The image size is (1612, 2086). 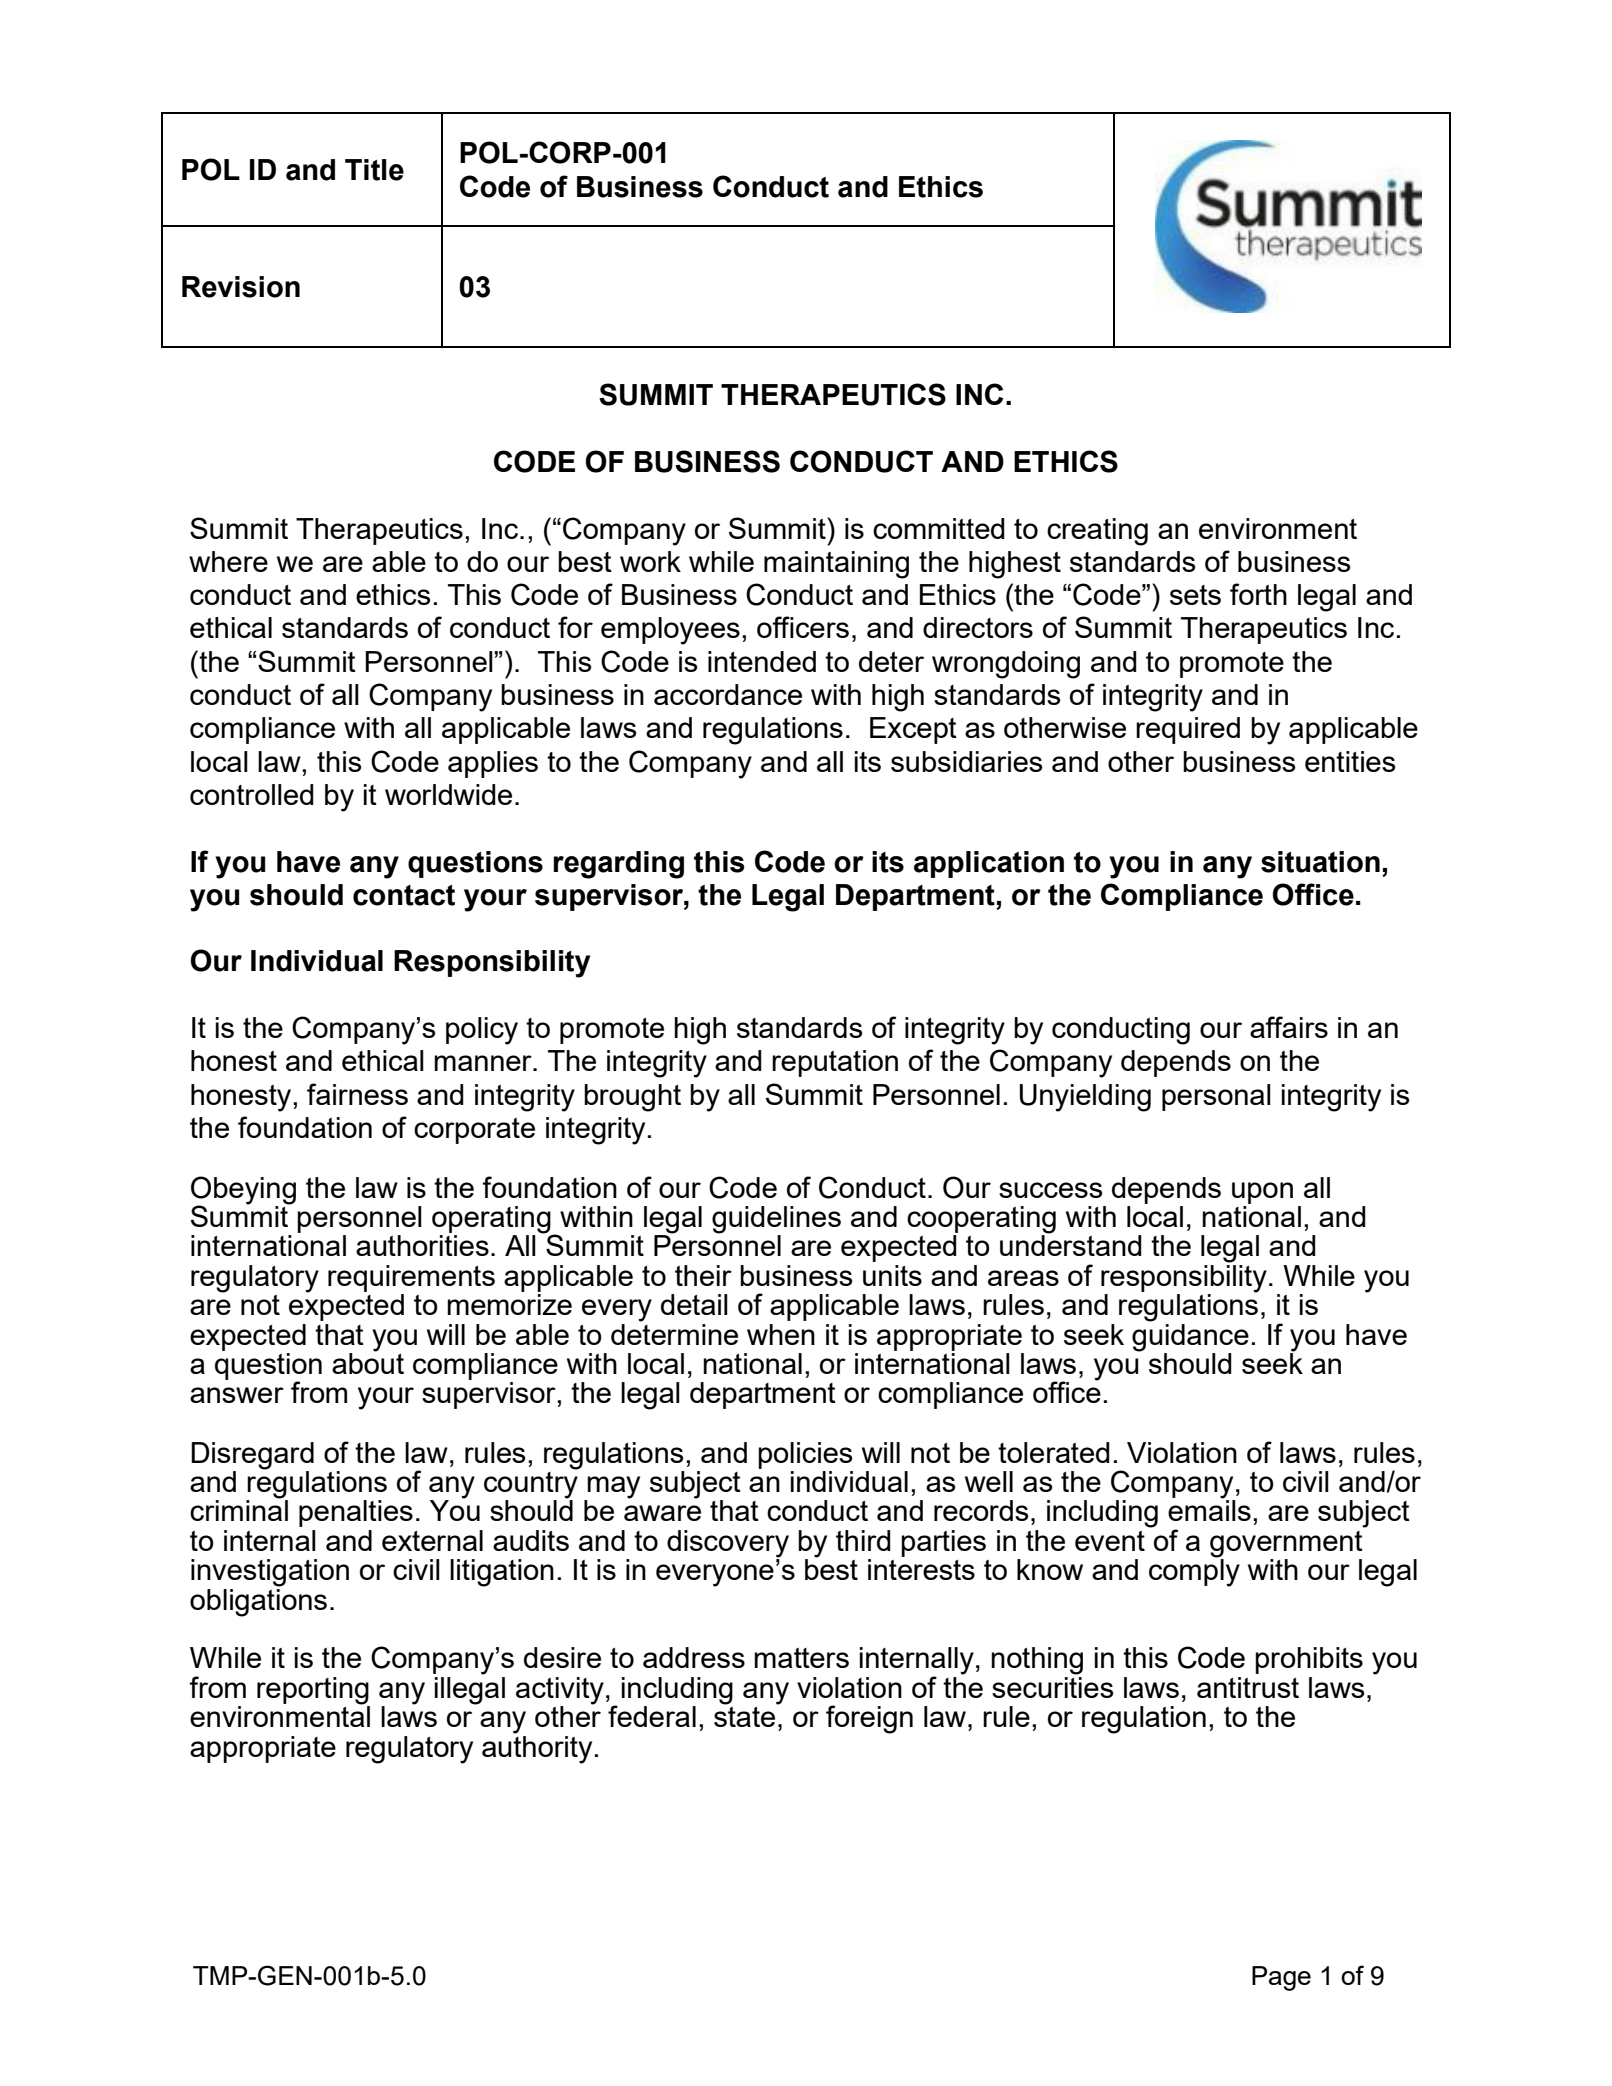 What do you see at coordinates (805, 1455) in the screenshot?
I see `policies` at bounding box center [805, 1455].
